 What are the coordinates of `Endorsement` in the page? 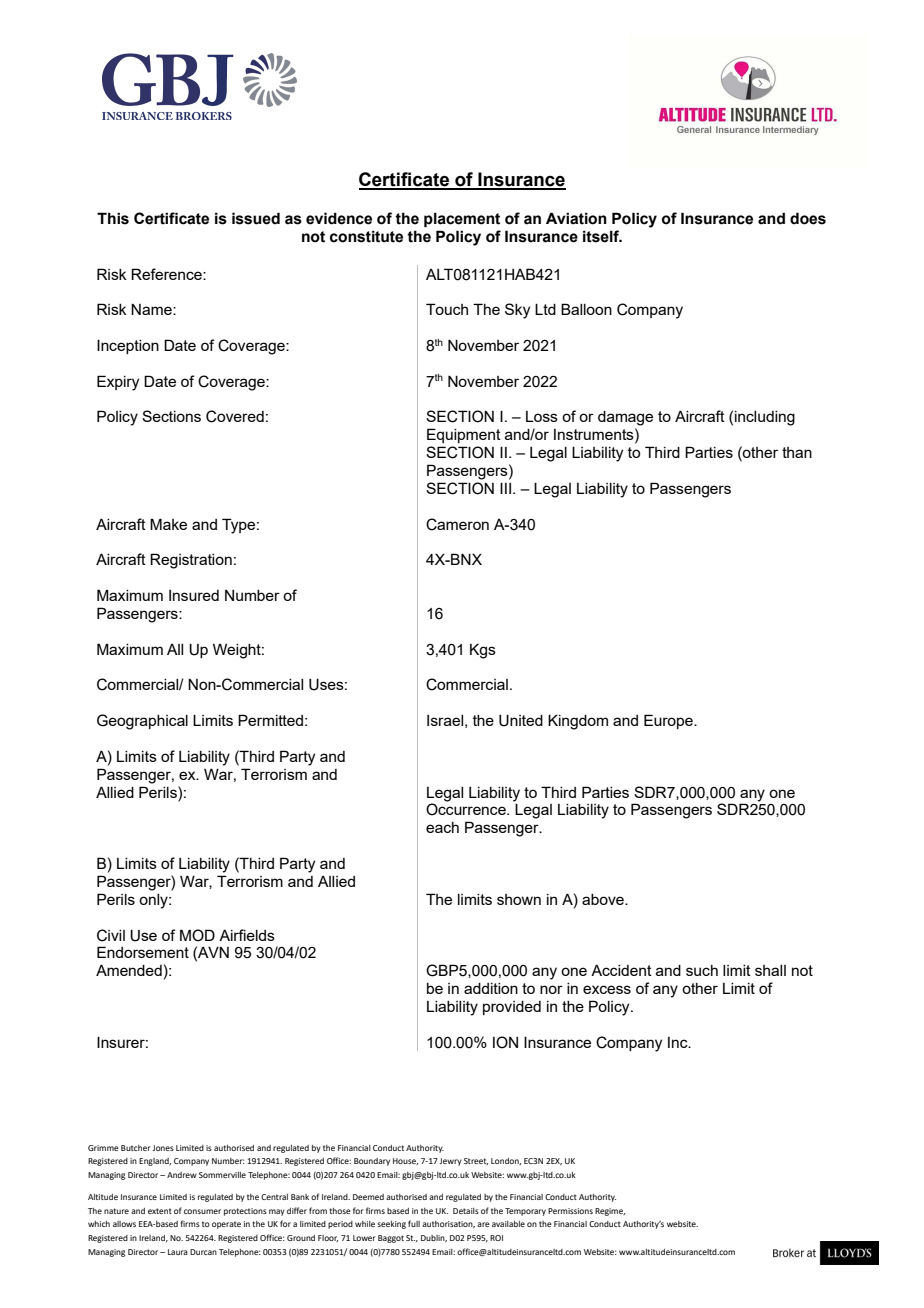 It's located at (143, 952).
